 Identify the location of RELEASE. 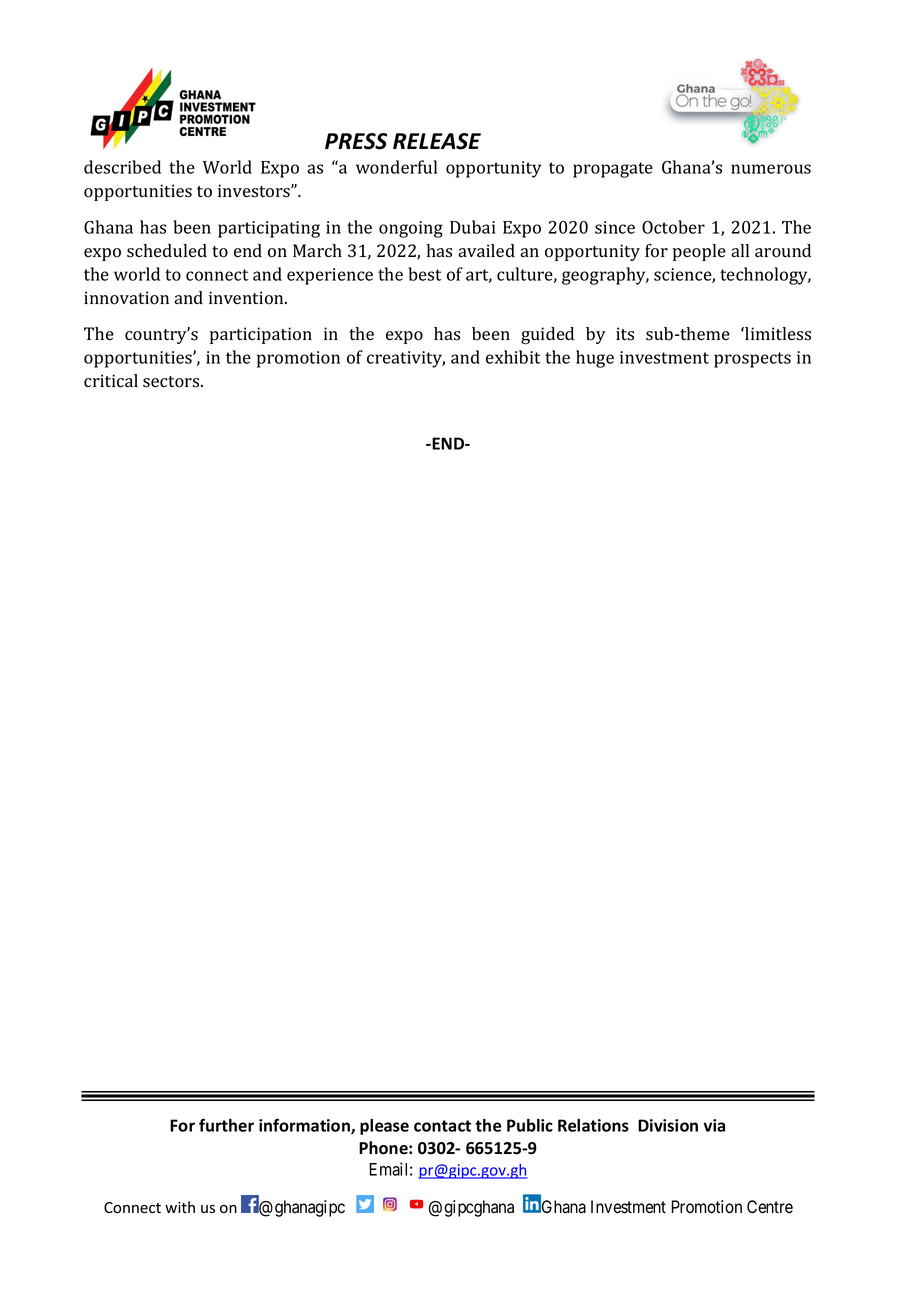
(437, 141).
